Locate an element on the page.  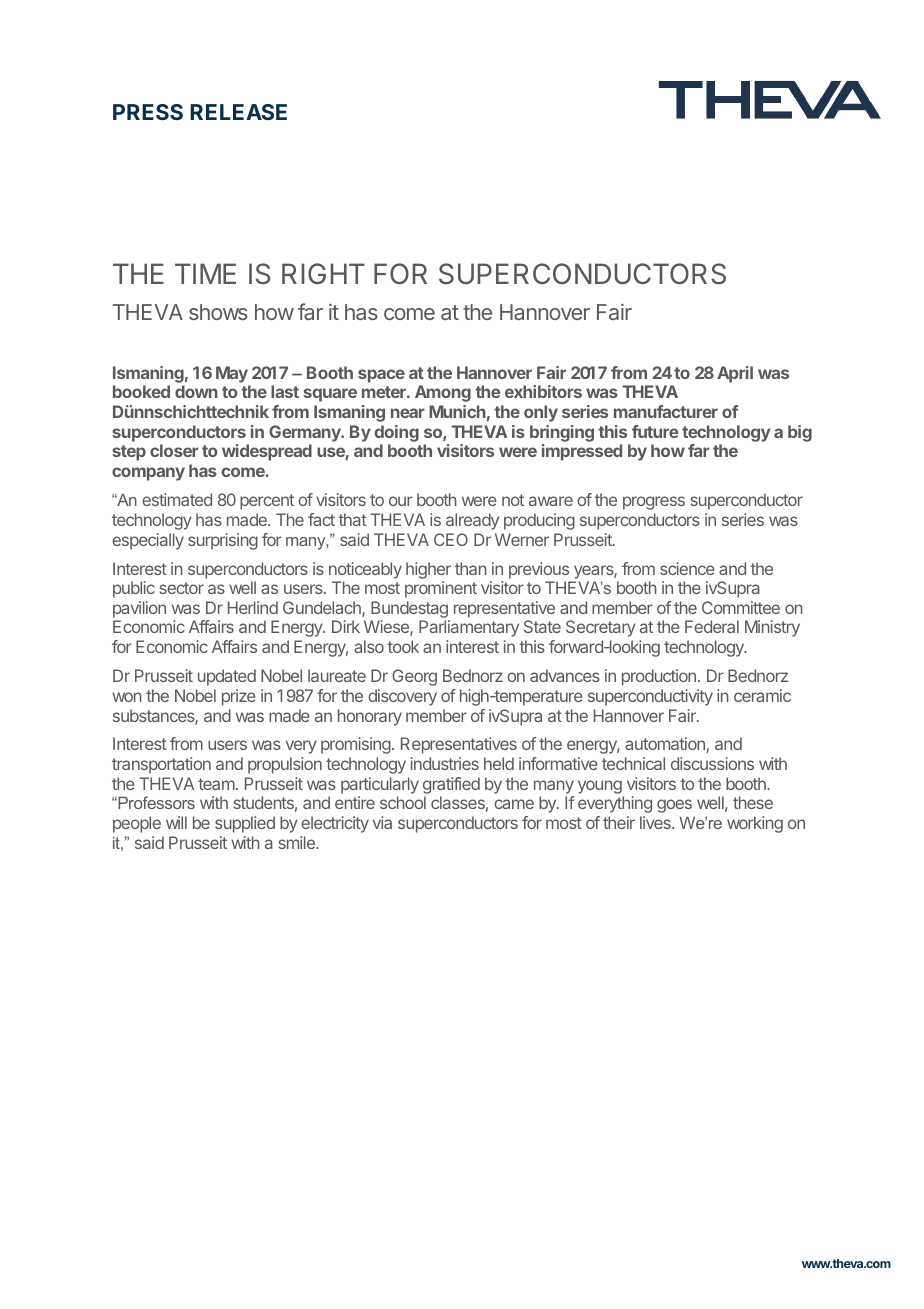
sector is located at coordinates (182, 588).
